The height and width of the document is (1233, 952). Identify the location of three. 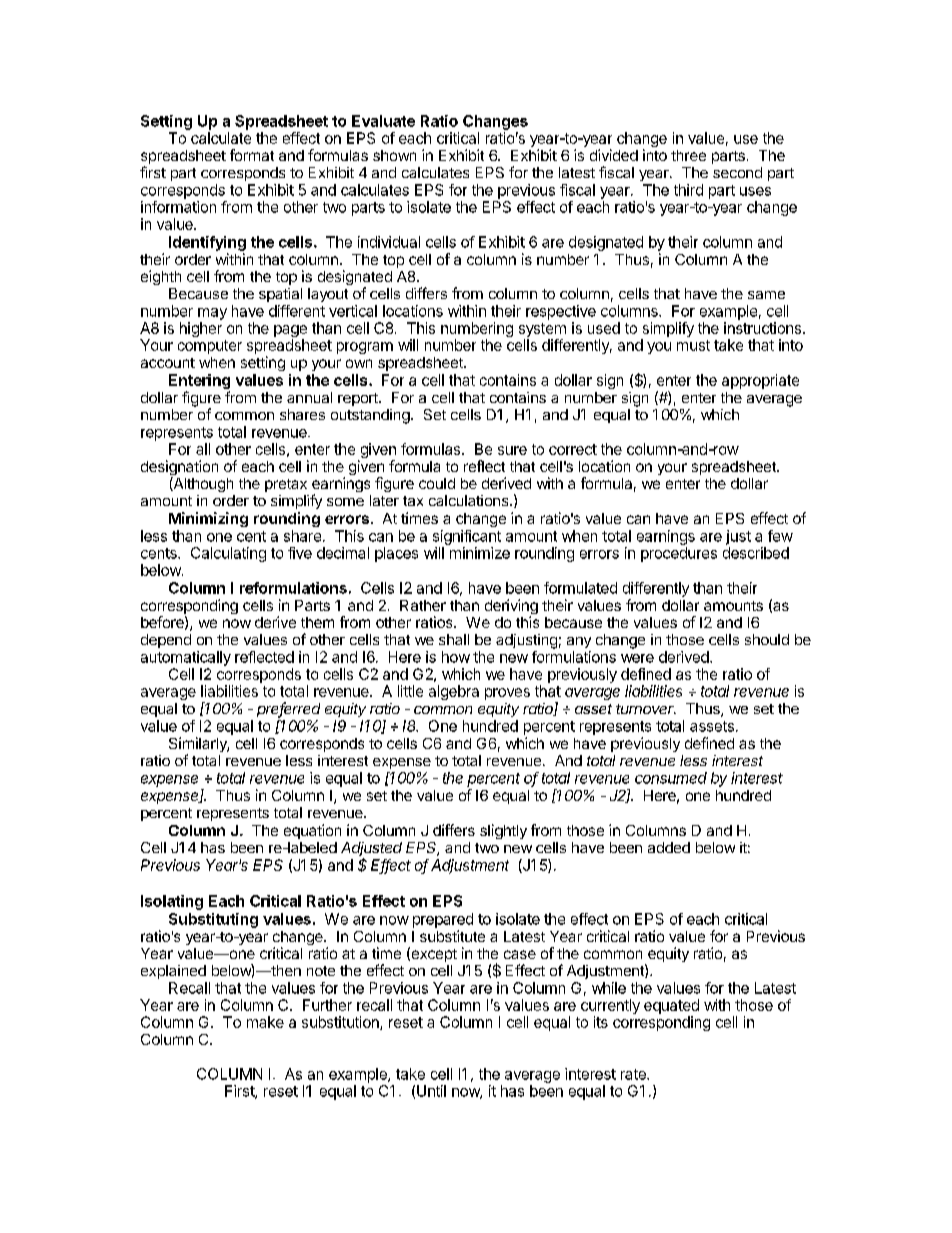
(688, 155).
